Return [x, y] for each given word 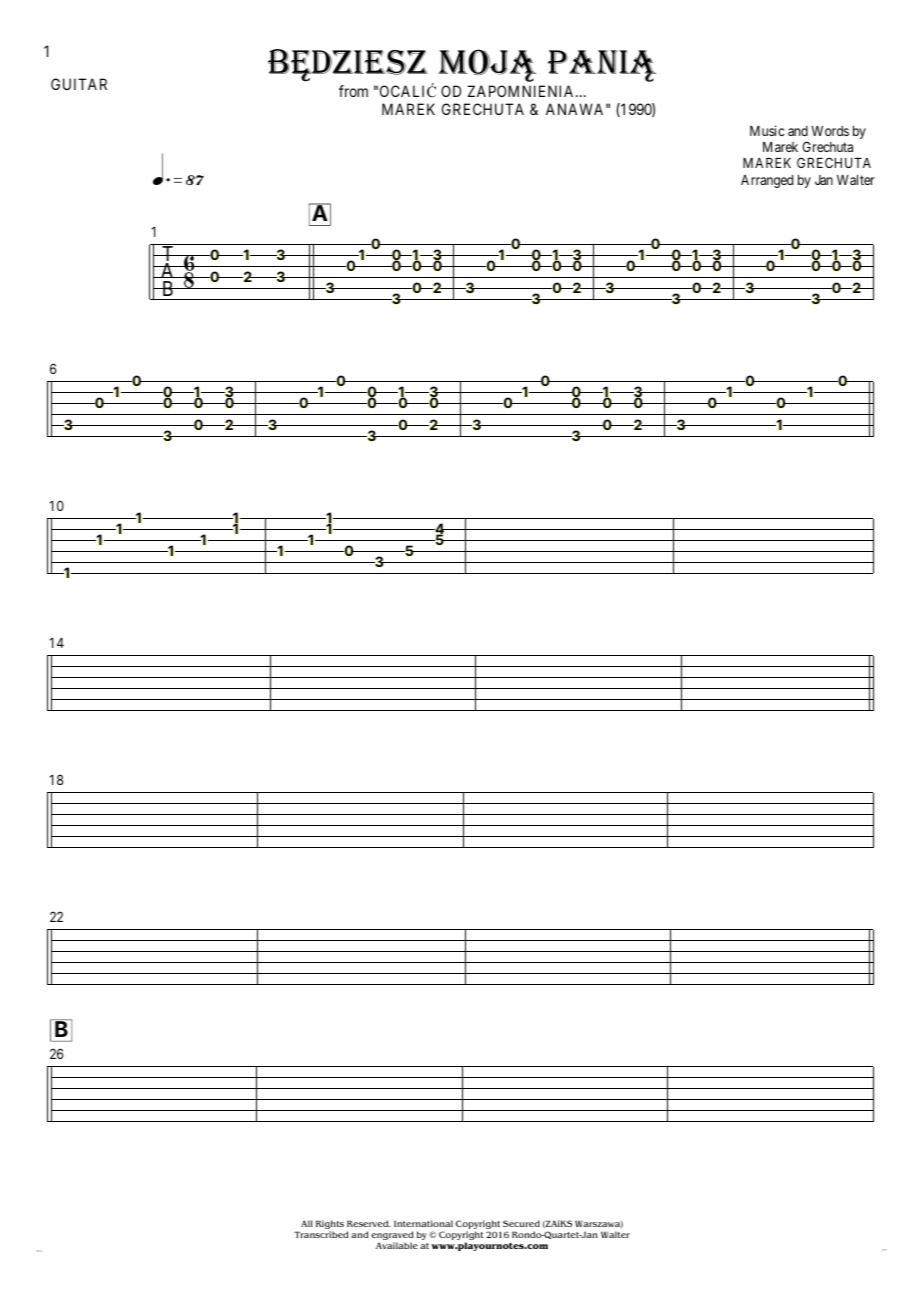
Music [767, 130]
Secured [521, 1223]
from [353, 91]
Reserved [369, 1223]
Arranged [767, 181]
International [423, 1223]
